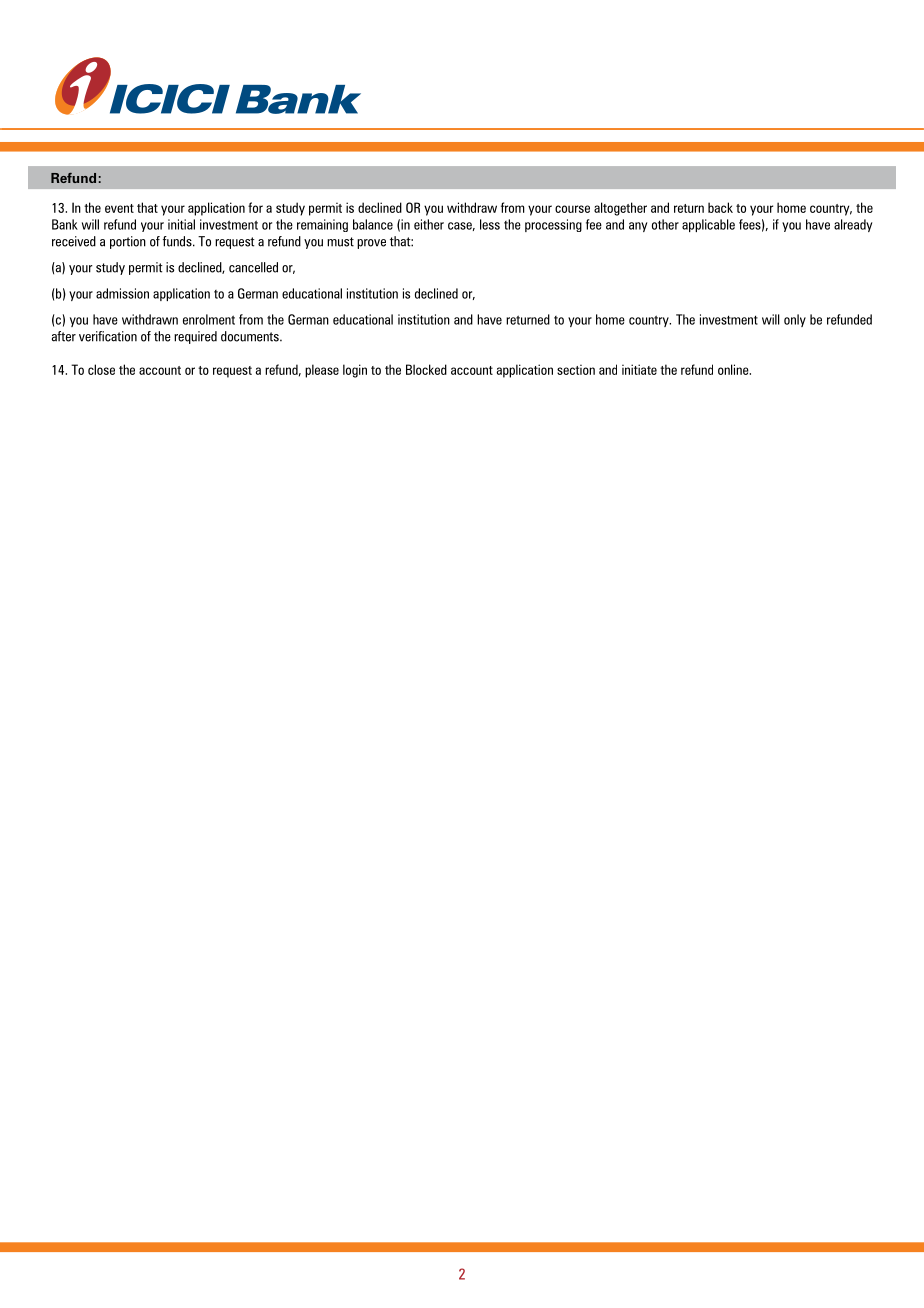  What do you see at coordinates (426, 369) in the screenshot?
I see `Blocked` at bounding box center [426, 369].
